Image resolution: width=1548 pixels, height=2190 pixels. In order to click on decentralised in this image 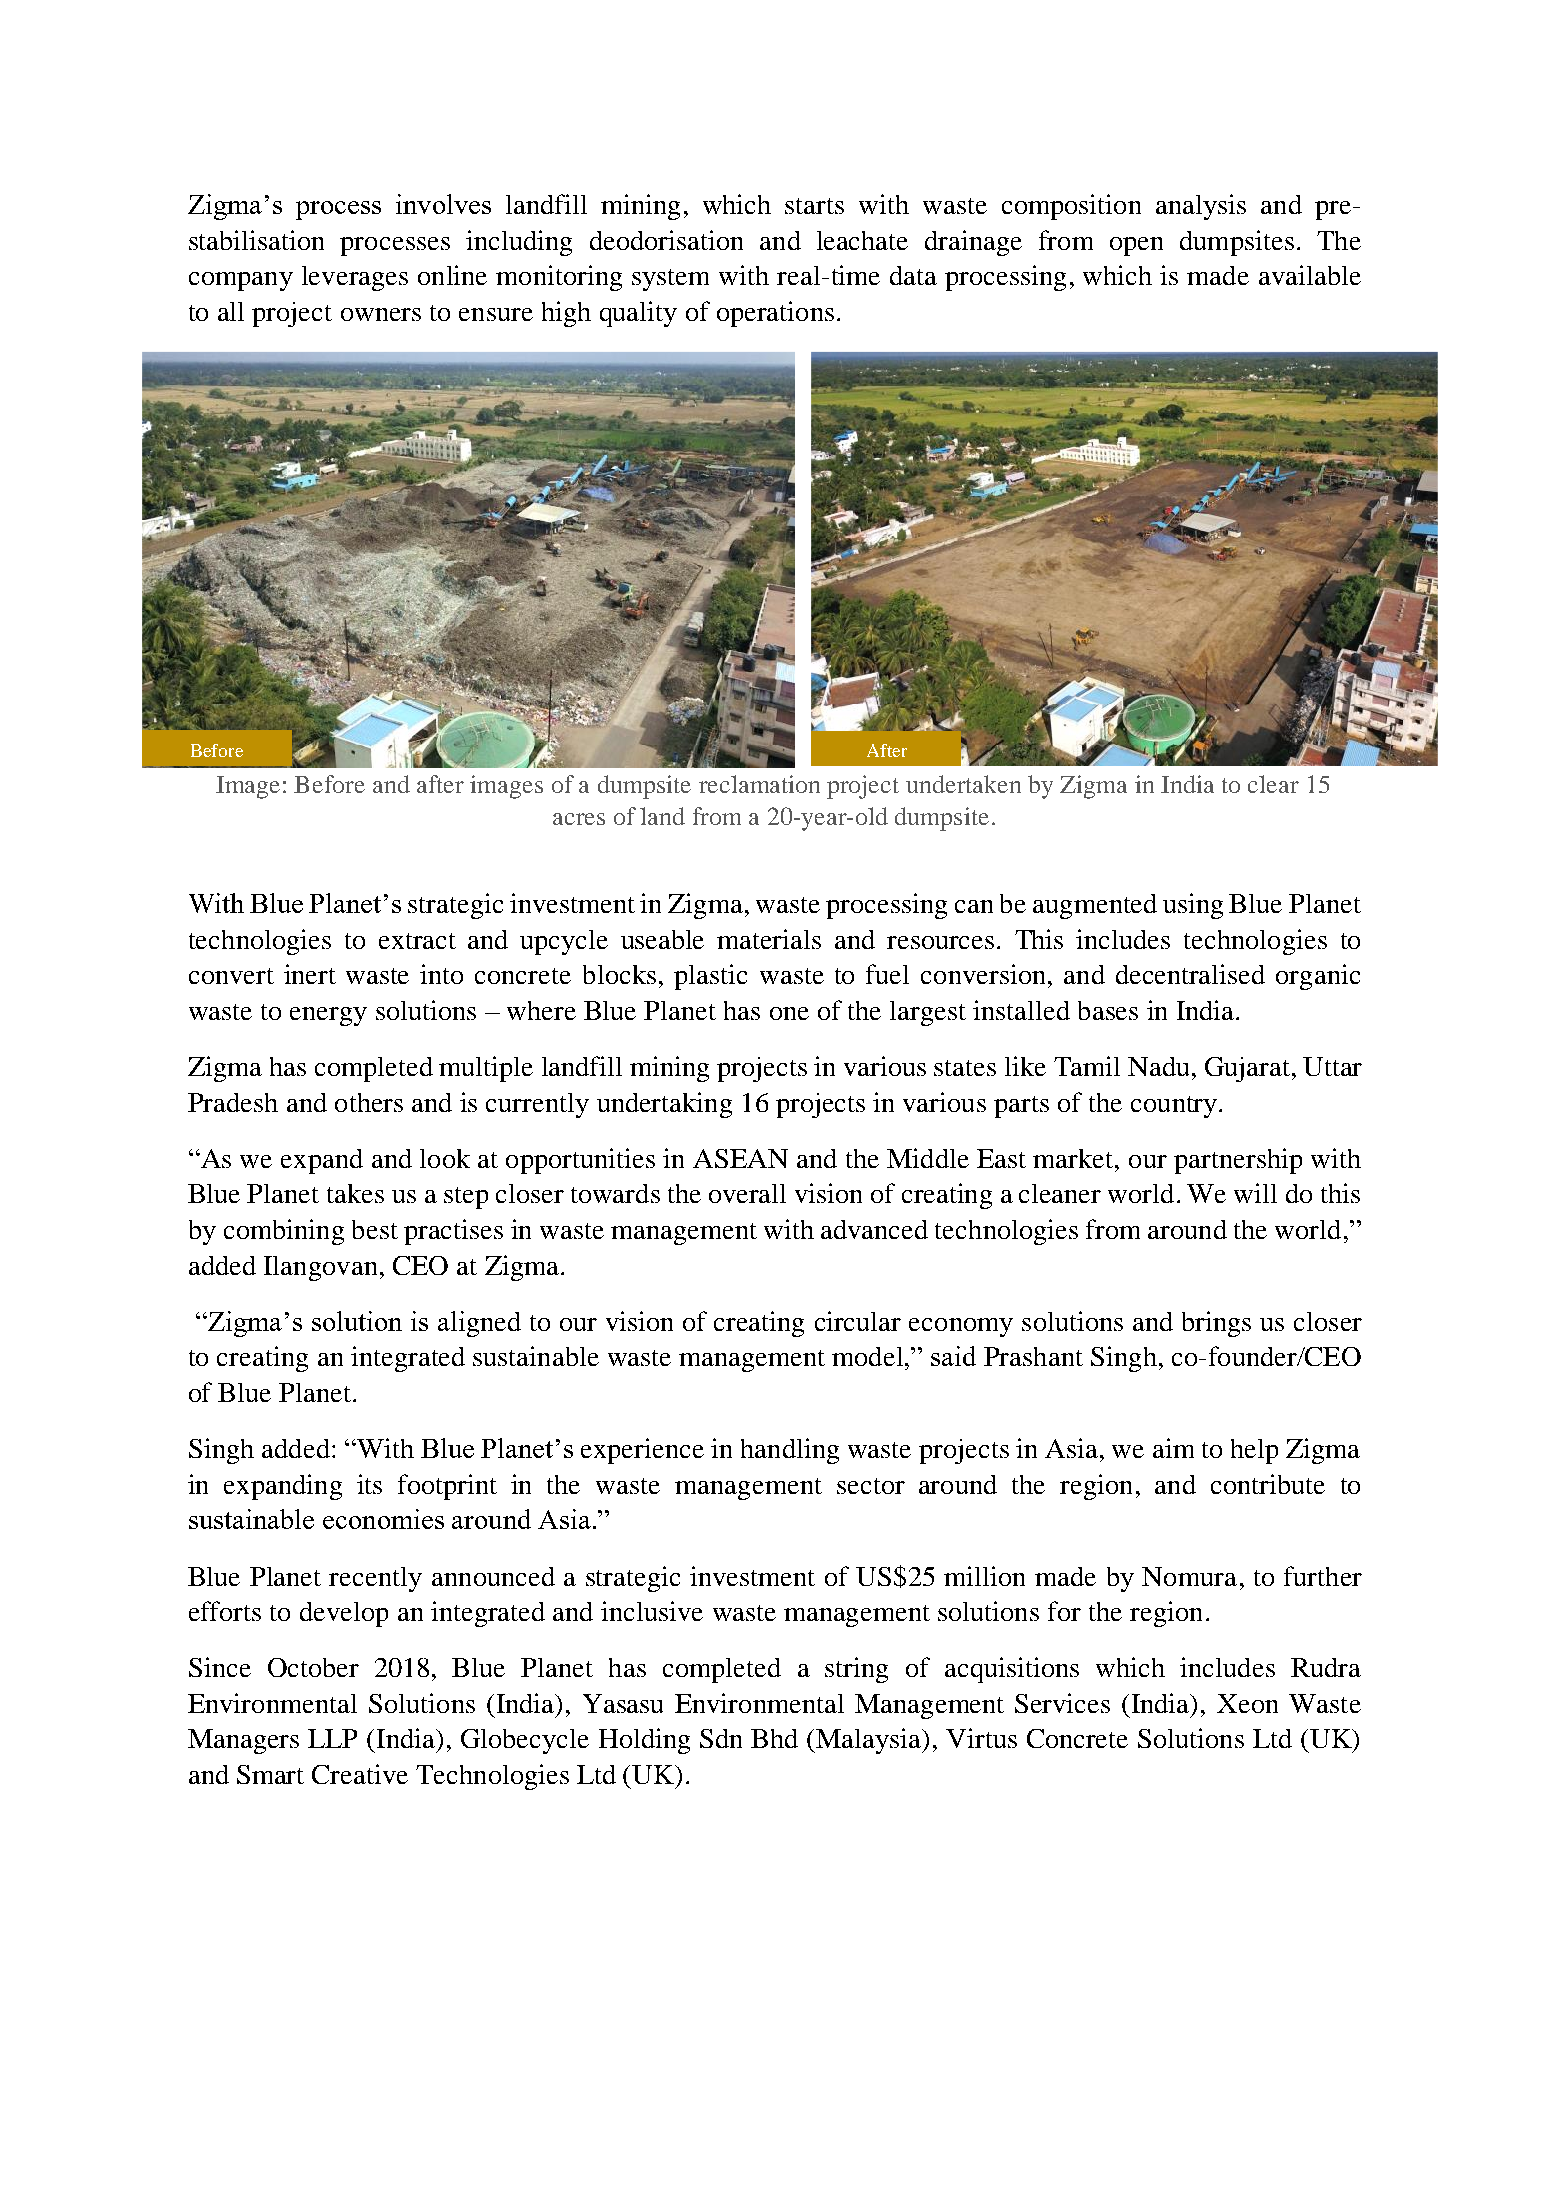, I will do `click(1190, 974)`.
